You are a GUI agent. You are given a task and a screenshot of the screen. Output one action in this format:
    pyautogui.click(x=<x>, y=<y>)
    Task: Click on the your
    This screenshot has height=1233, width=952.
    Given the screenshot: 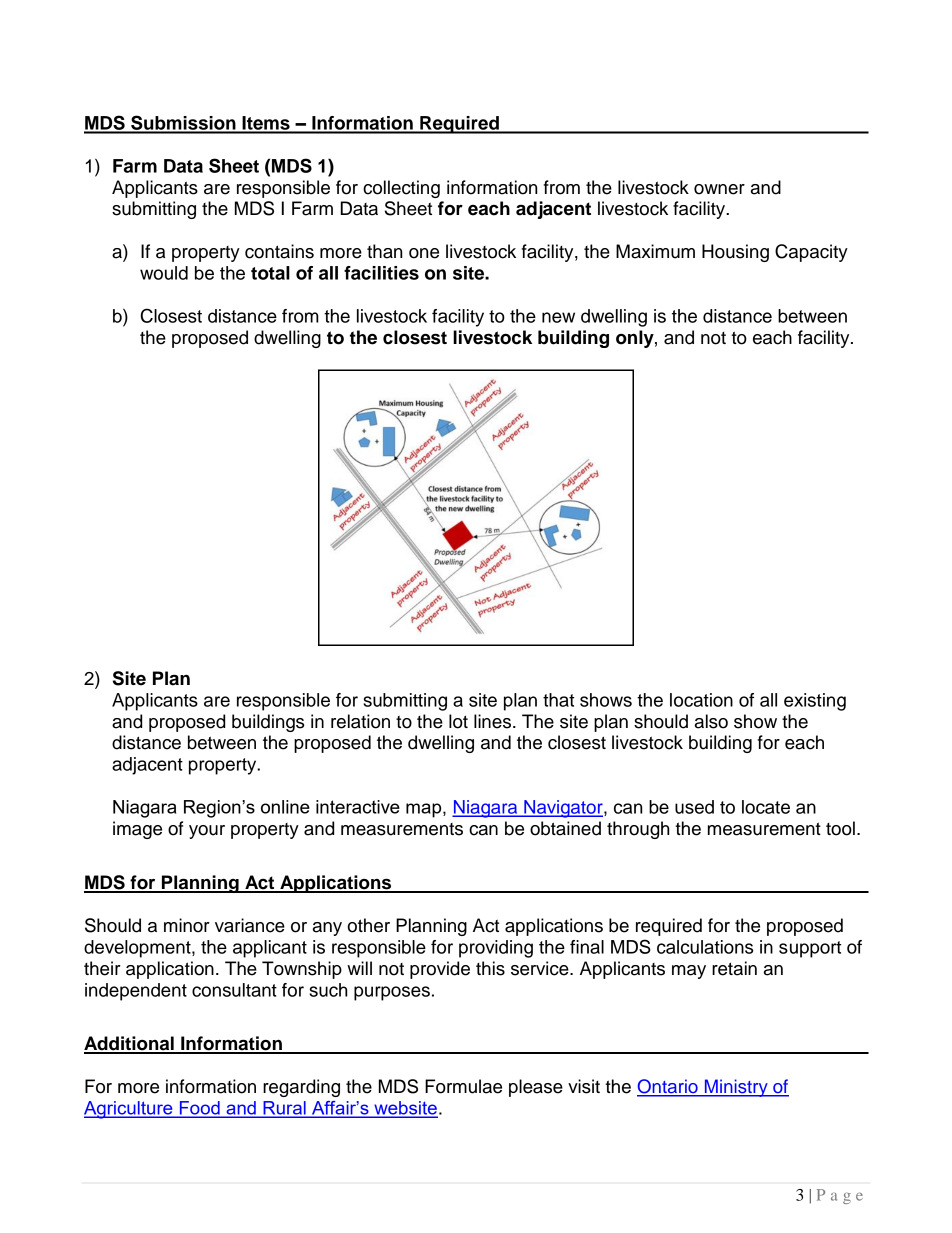 What is the action you would take?
    pyautogui.click(x=207, y=832)
